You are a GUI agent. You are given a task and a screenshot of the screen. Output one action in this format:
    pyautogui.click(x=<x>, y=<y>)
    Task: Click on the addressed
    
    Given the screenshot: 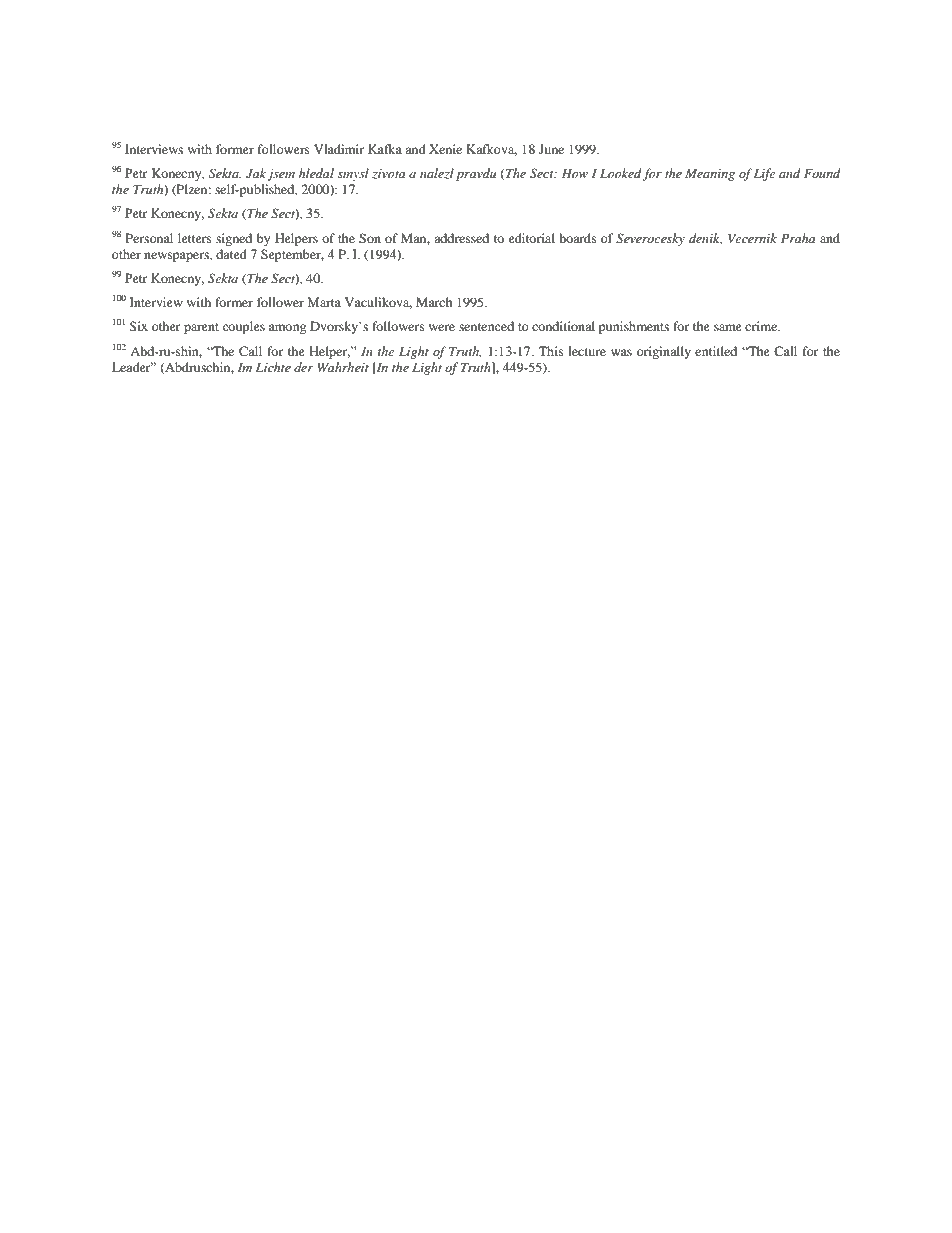 What is the action you would take?
    pyautogui.click(x=461, y=238)
